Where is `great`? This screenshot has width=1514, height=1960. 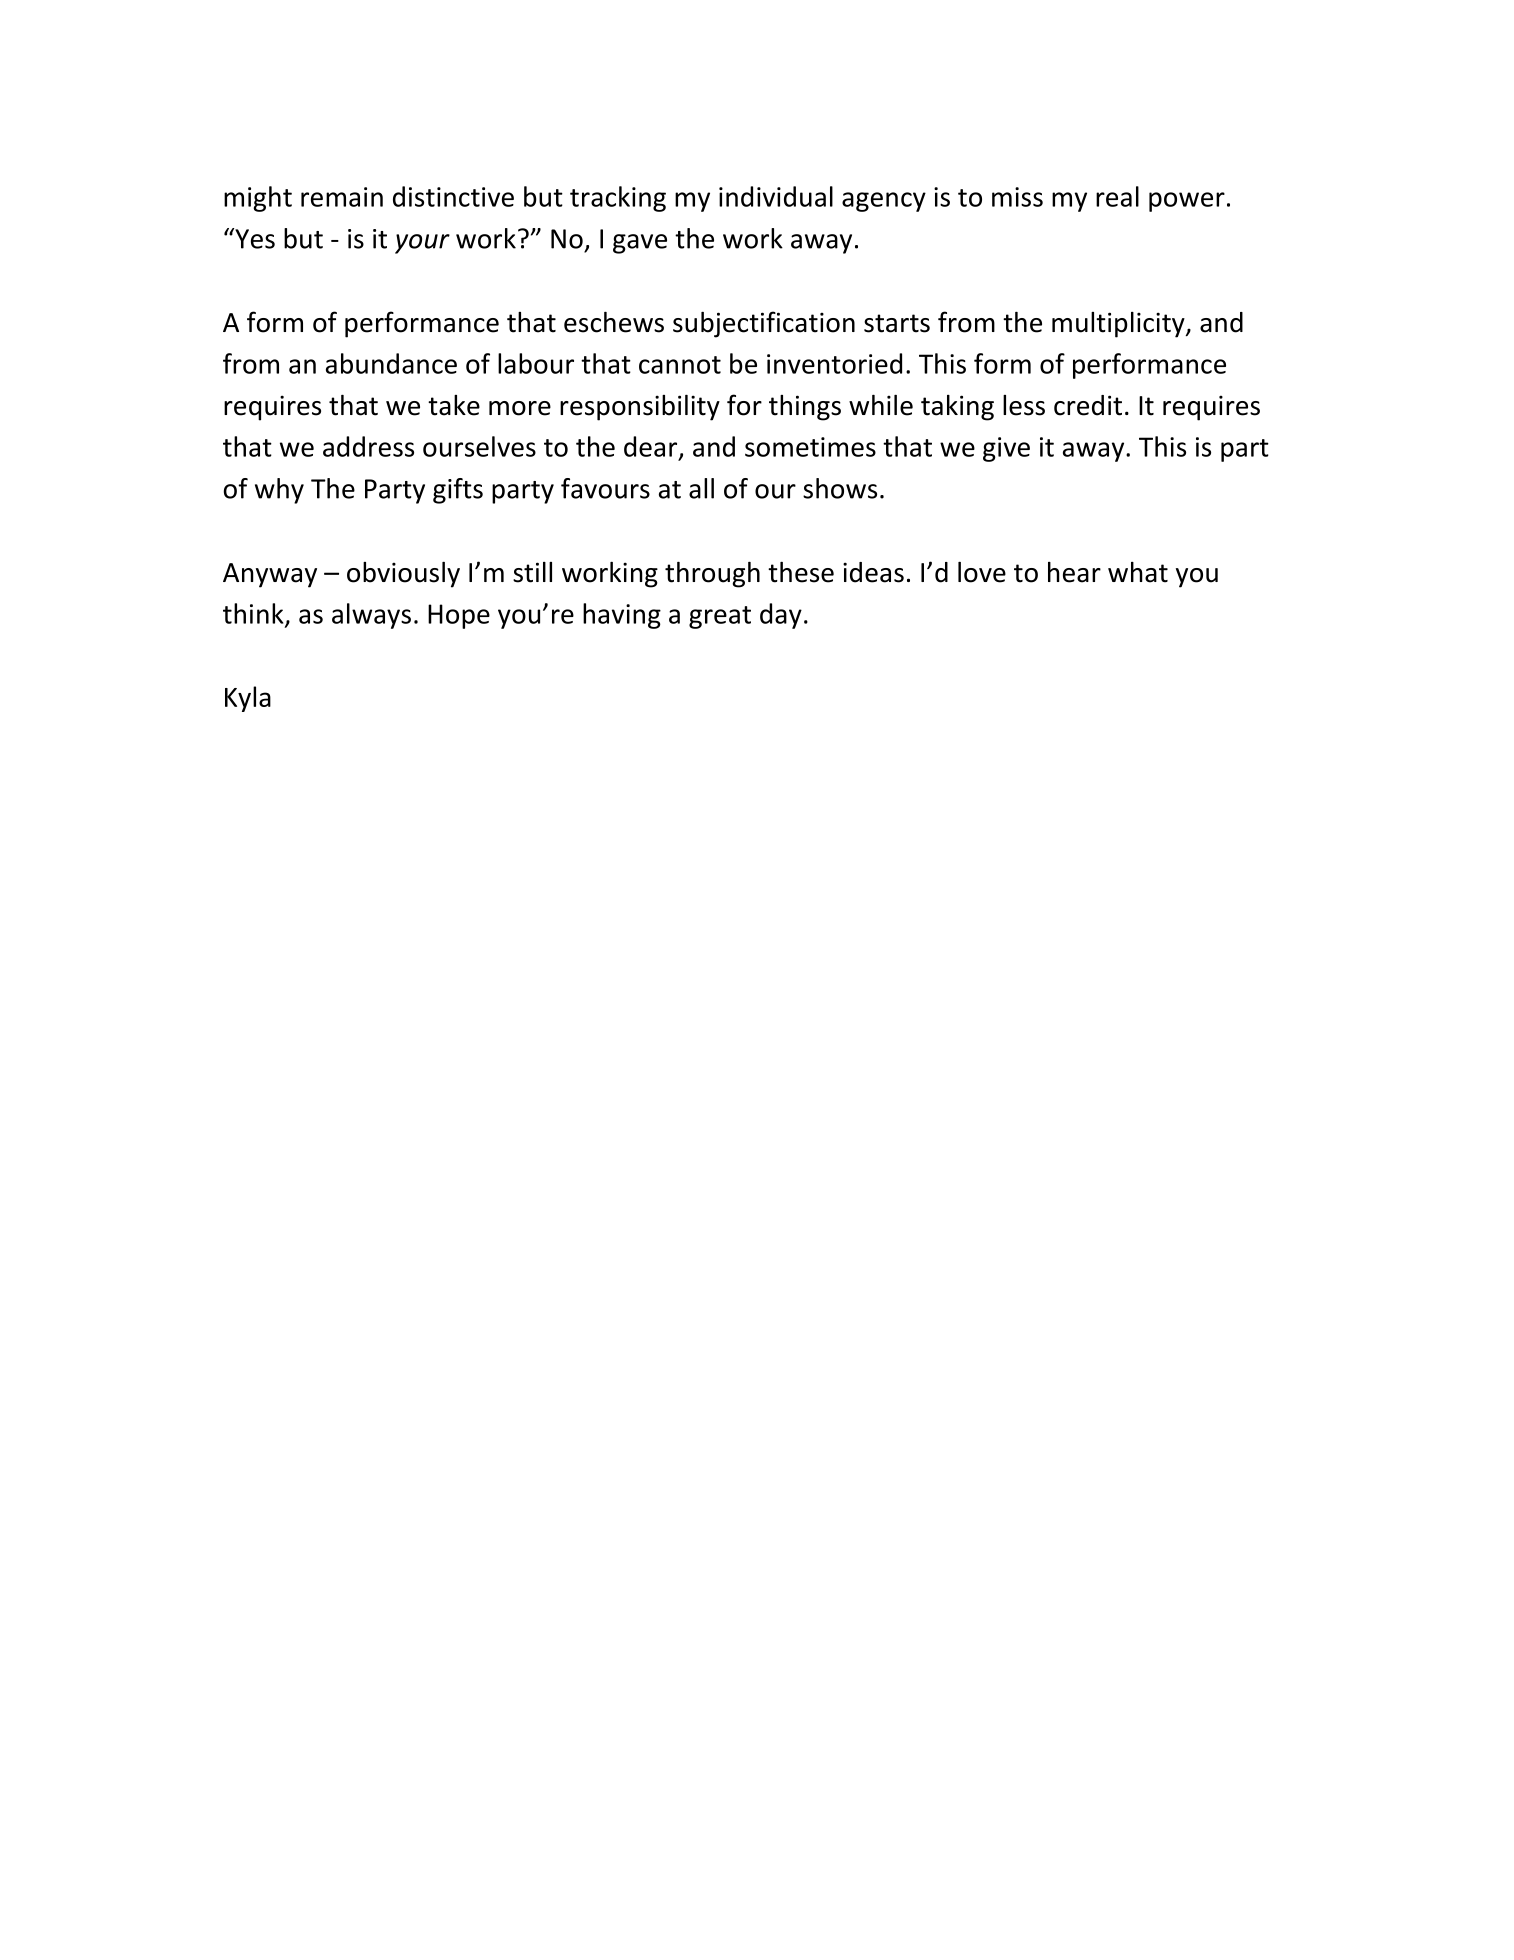
great is located at coordinates (720, 617).
